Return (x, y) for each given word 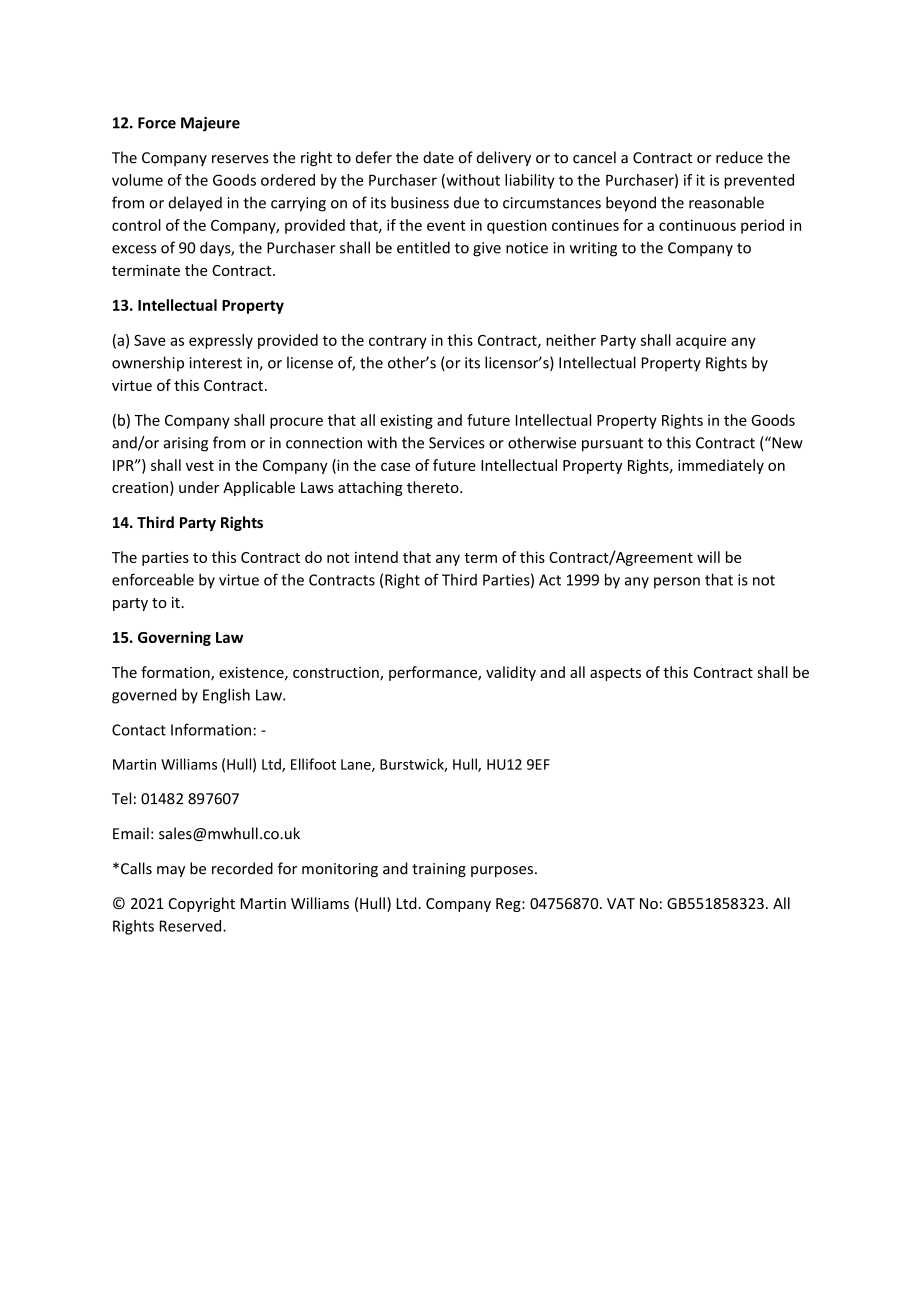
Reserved (192, 926)
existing (406, 421)
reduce (739, 157)
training (439, 870)
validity (511, 673)
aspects (615, 674)
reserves (240, 159)
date (438, 157)
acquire (701, 341)
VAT (621, 903)
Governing (174, 638)
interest (216, 363)
